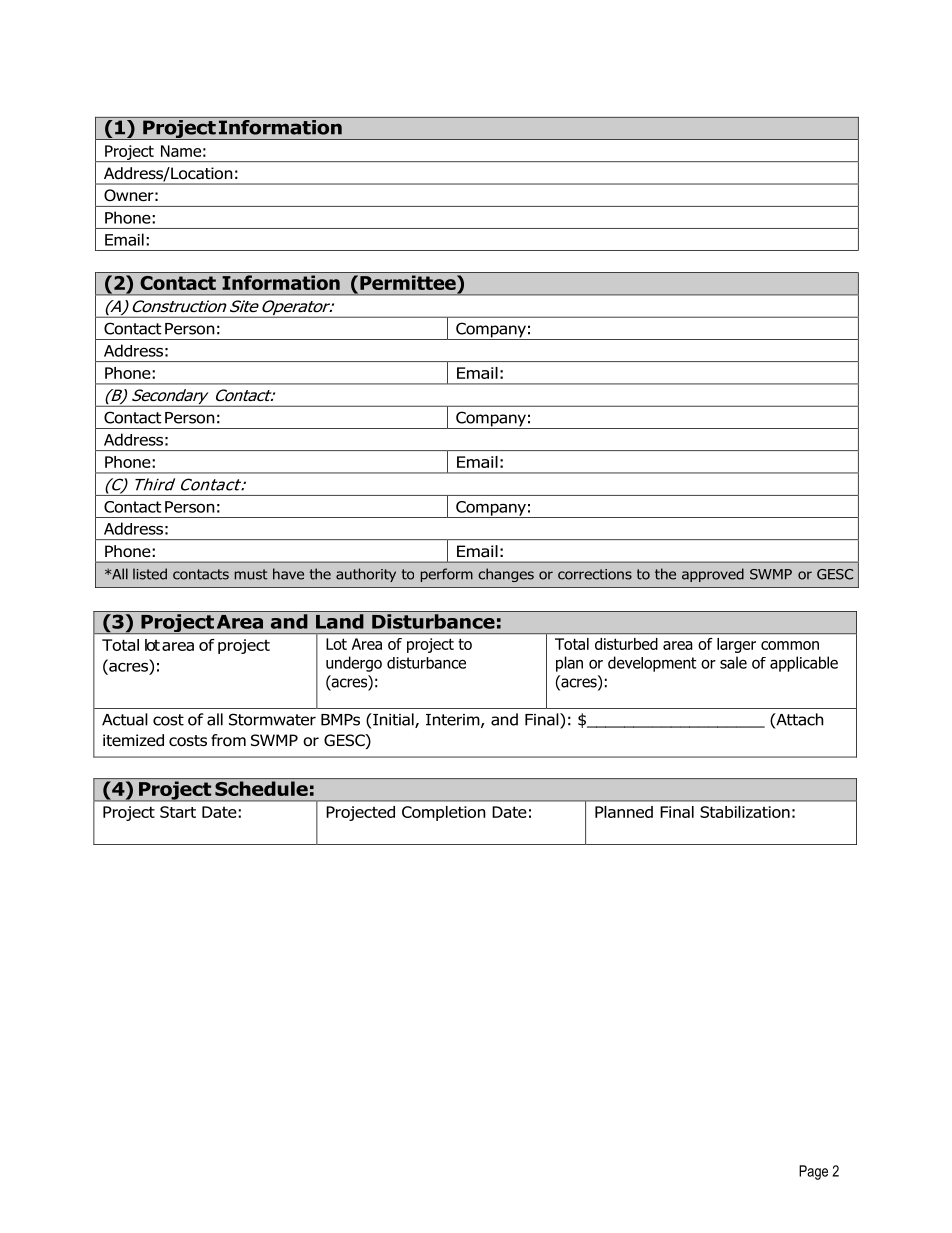 The height and width of the screenshot is (1233, 952). Describe the element at coordinates (813, 1172) in the screenshot. I see `Page` at that location.
